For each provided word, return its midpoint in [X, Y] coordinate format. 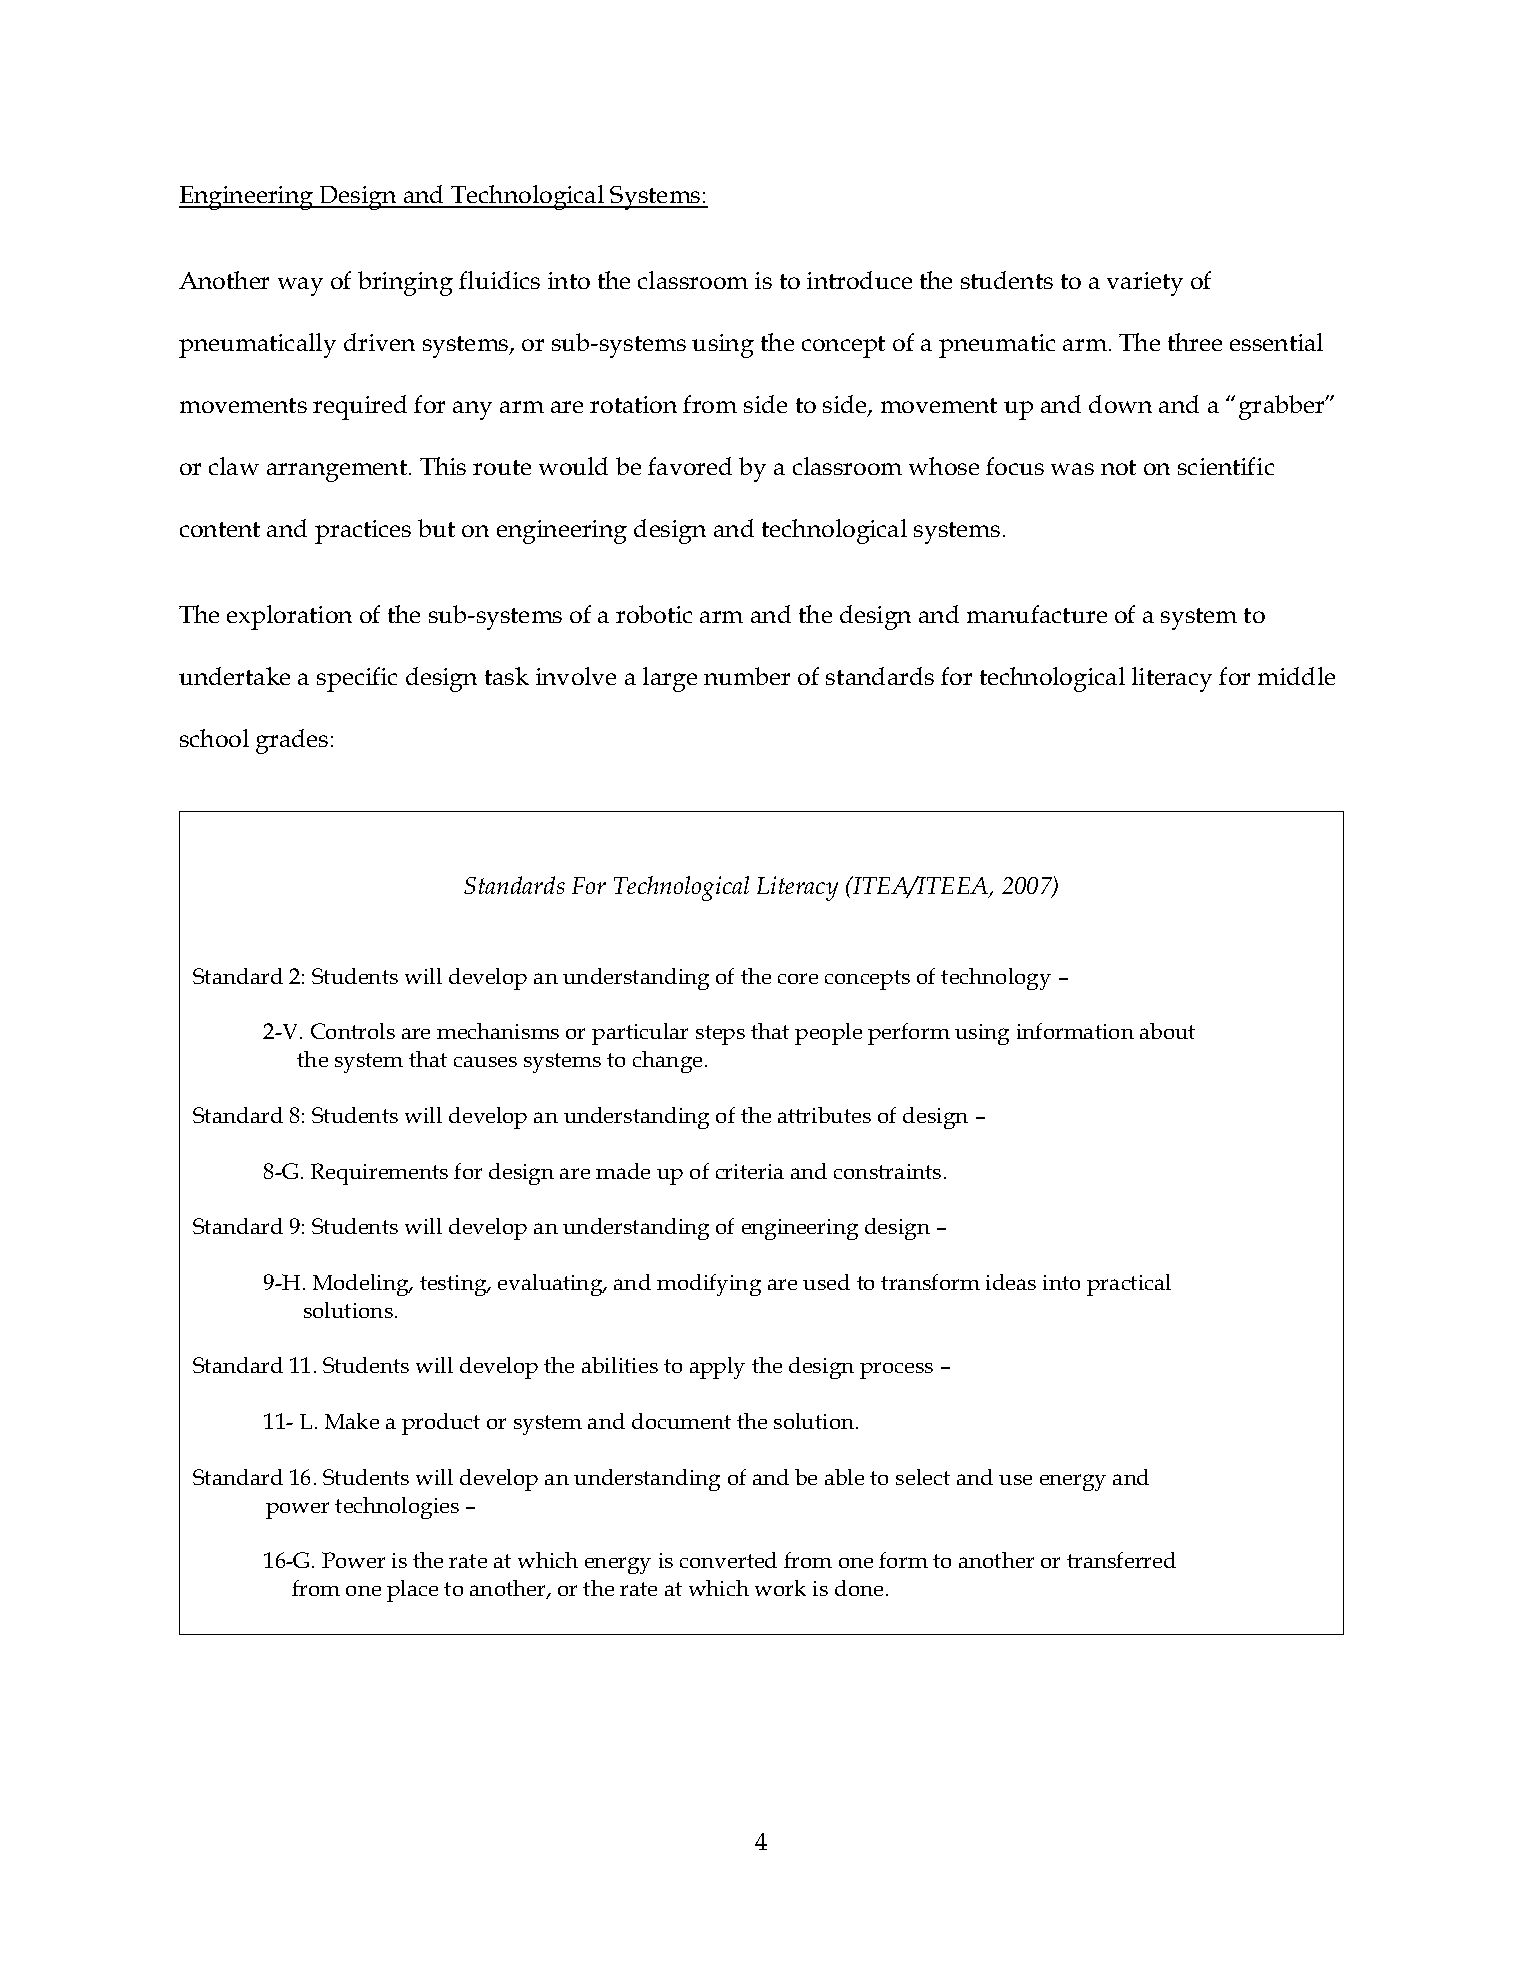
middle [1296, 676]
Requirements [379, 1174]
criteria [750, 1171]
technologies [397, 1508]
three [1195, 342]
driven [379, 342]
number [747, 676]
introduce [859, 280]
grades [292, 741]
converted [728, 1560]
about [1167, 1031]
